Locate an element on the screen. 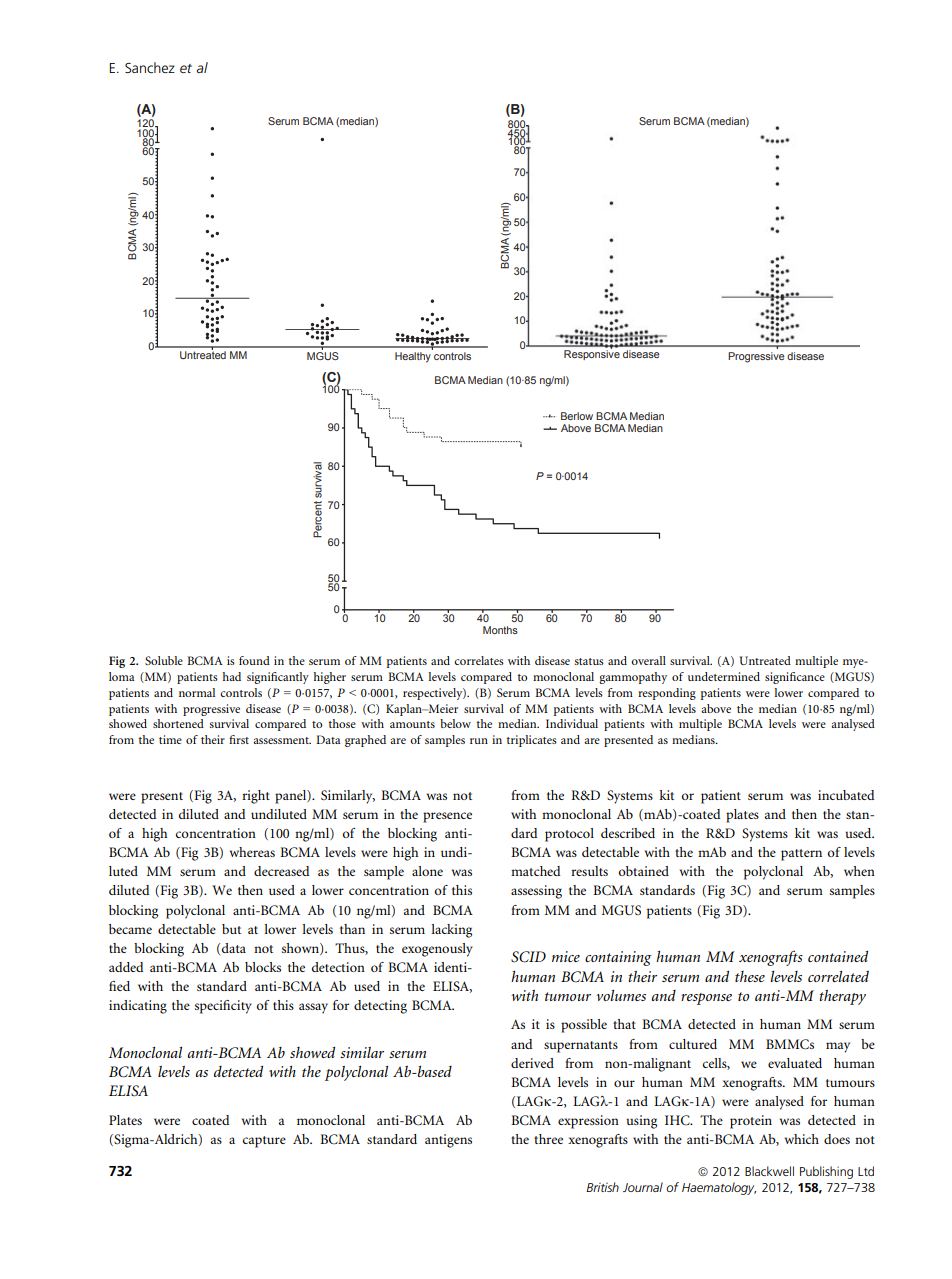 The width and height of the screenshot is (952, 1279). these is located at coordinates (750, 976).
